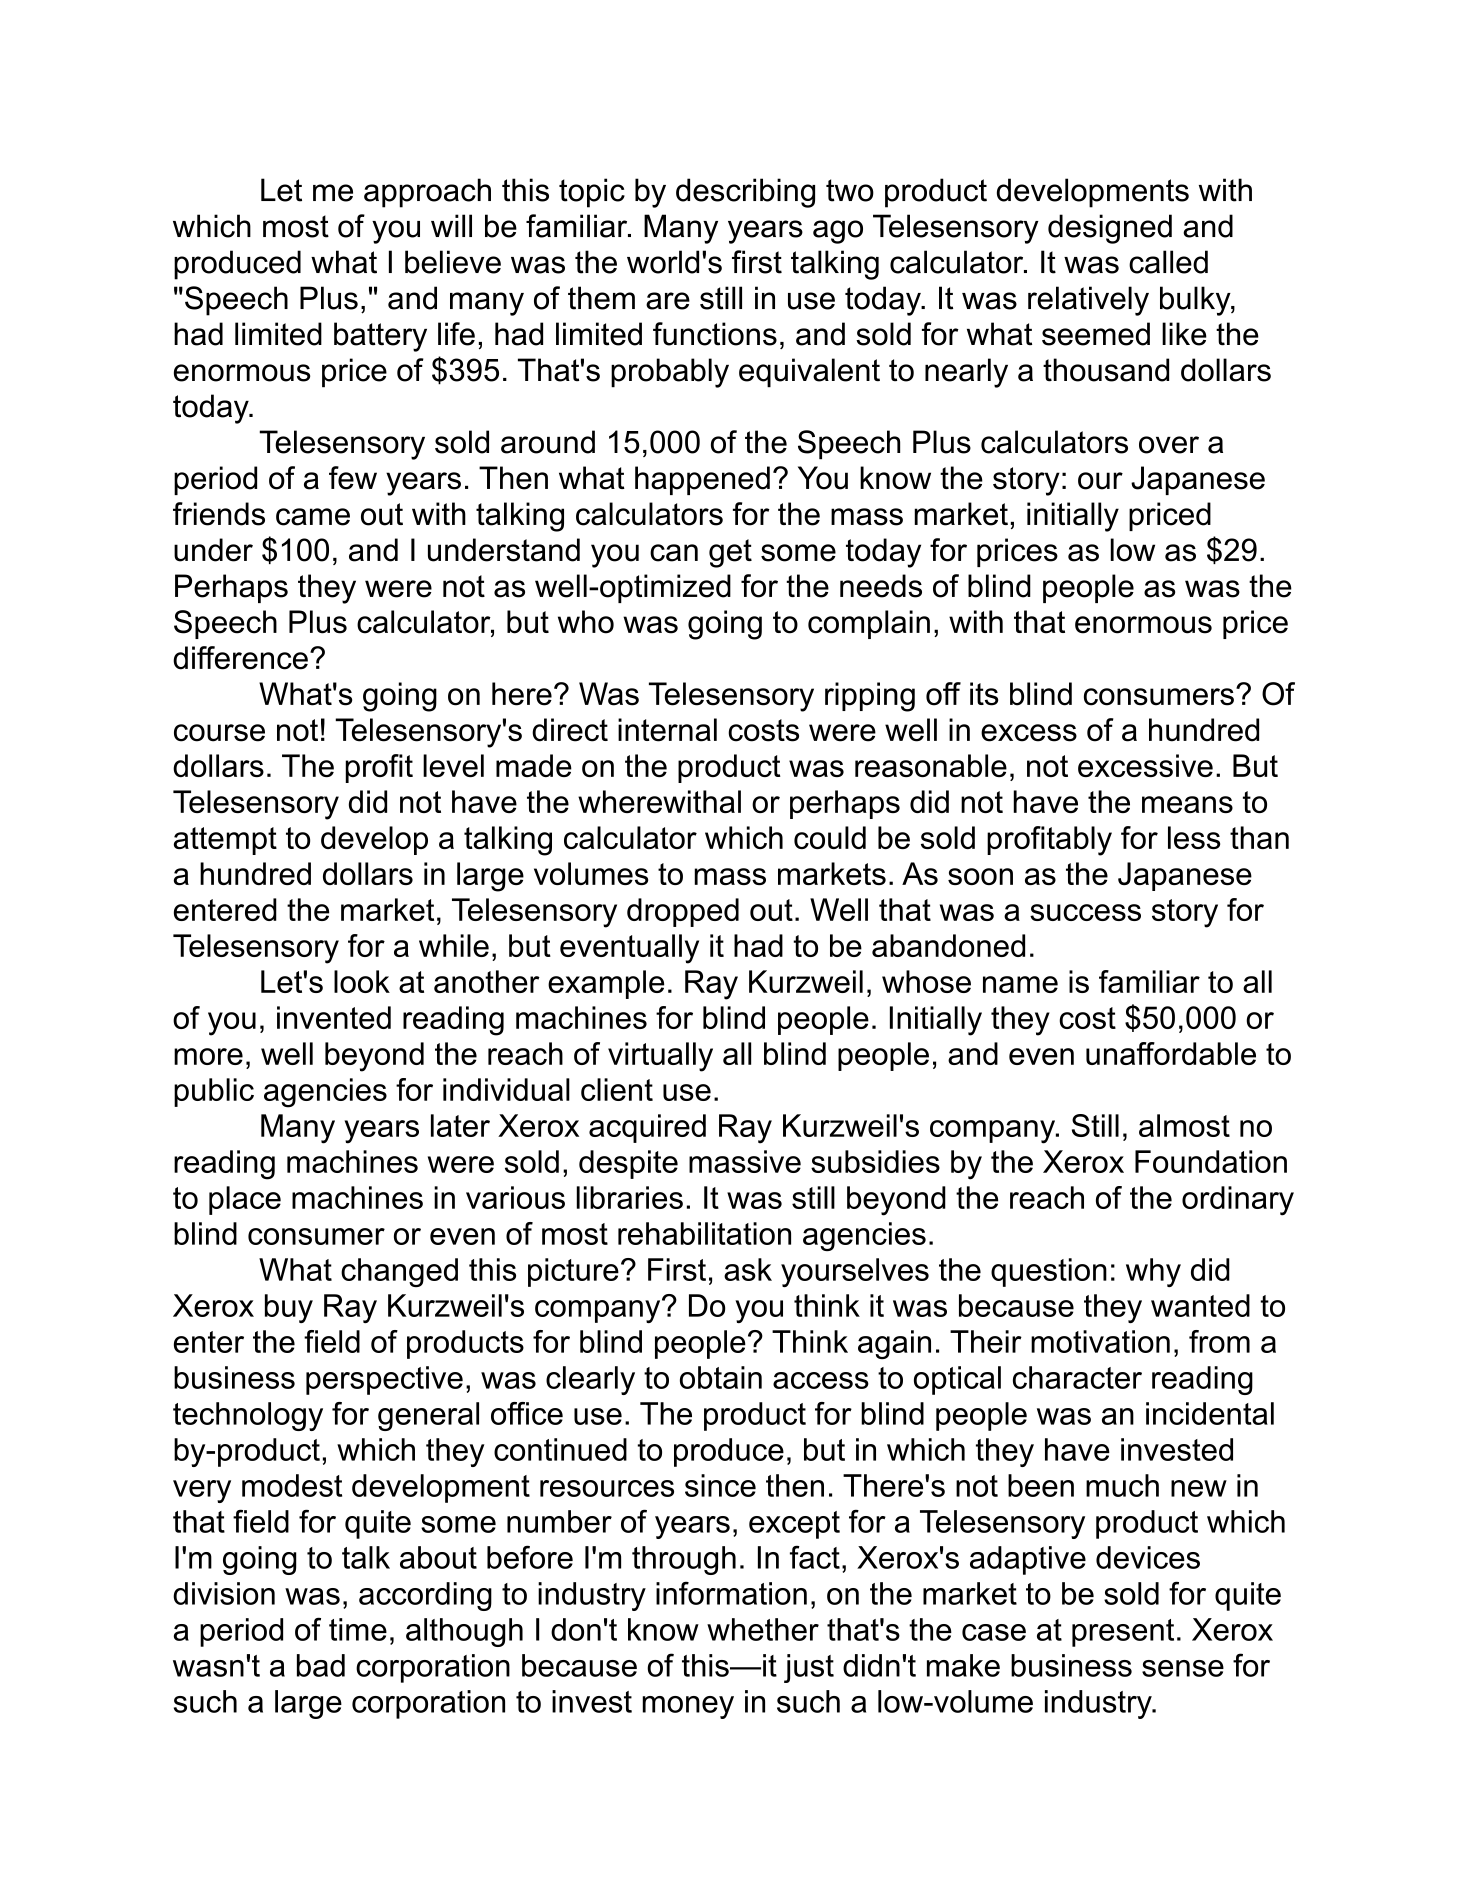 This page has height=1900, width=1468. What do you see at coordinates (745, 193) in the page?
I see `describing` at bounding box center [745, 193].
